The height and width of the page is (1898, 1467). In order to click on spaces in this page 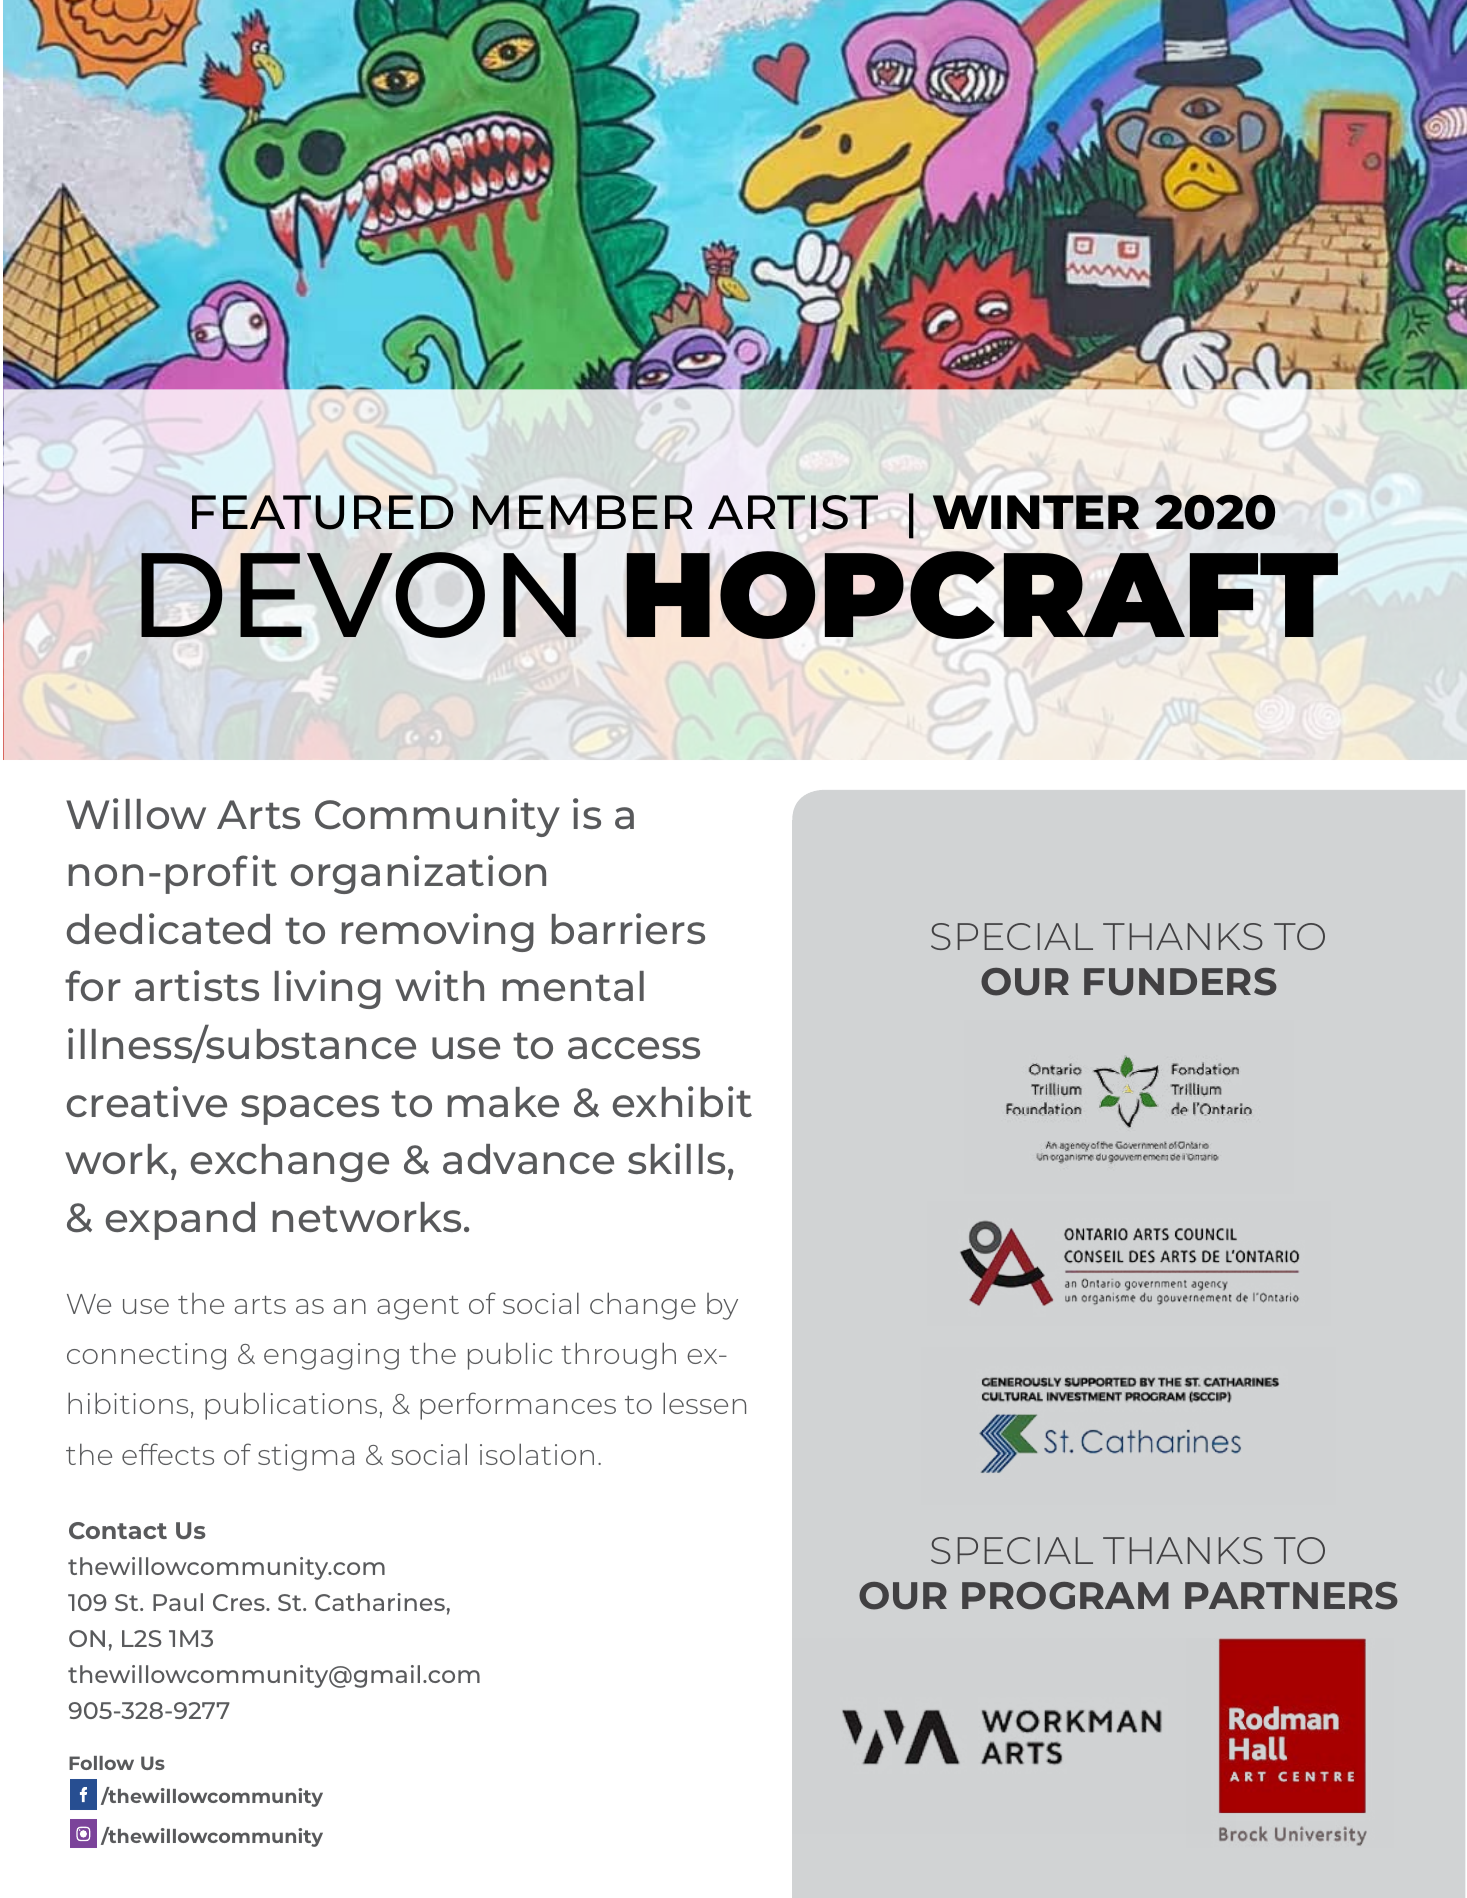, I will do `click(310, 1110)`.
